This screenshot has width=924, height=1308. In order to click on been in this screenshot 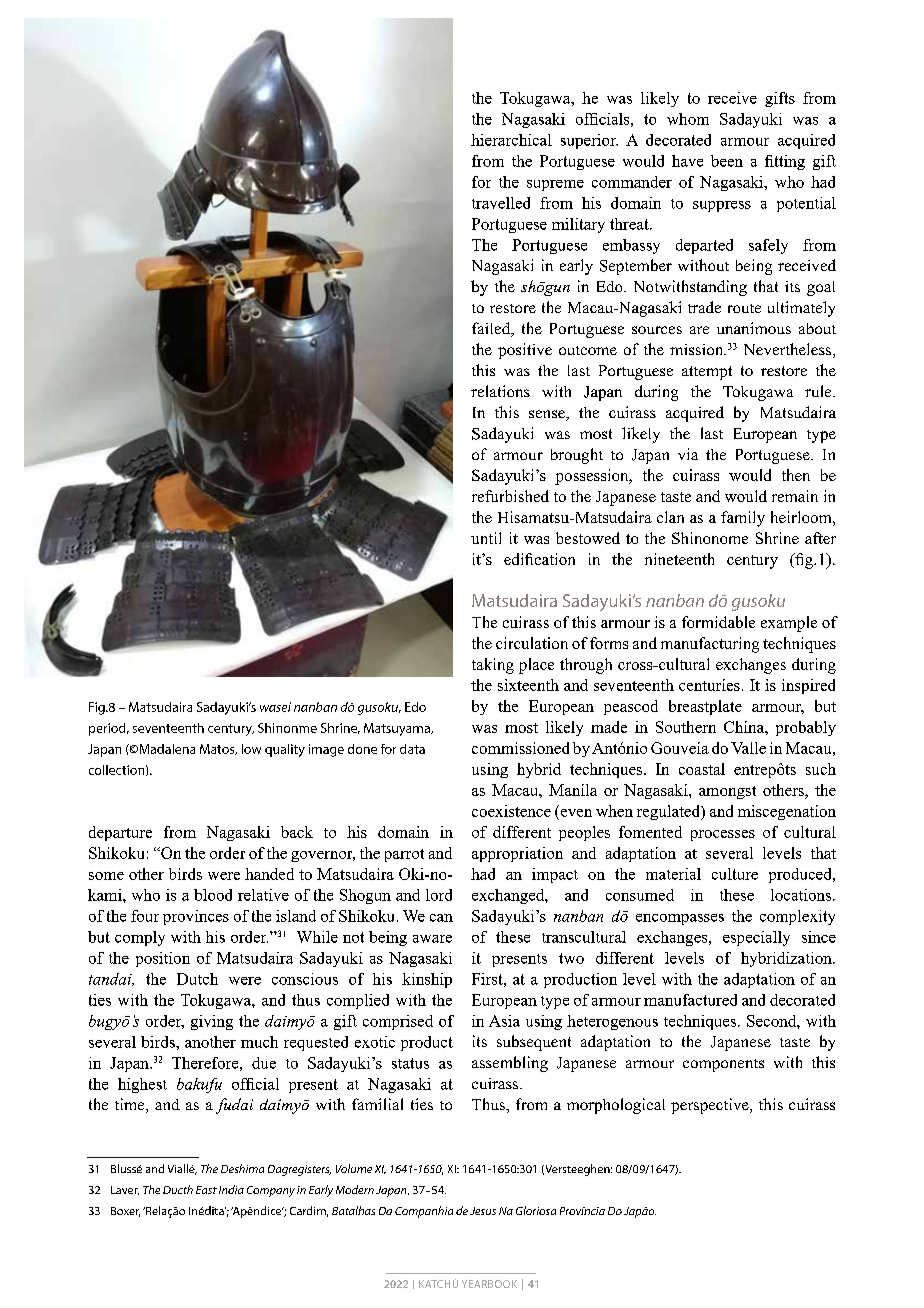, I will do `click(727, 161)`.
